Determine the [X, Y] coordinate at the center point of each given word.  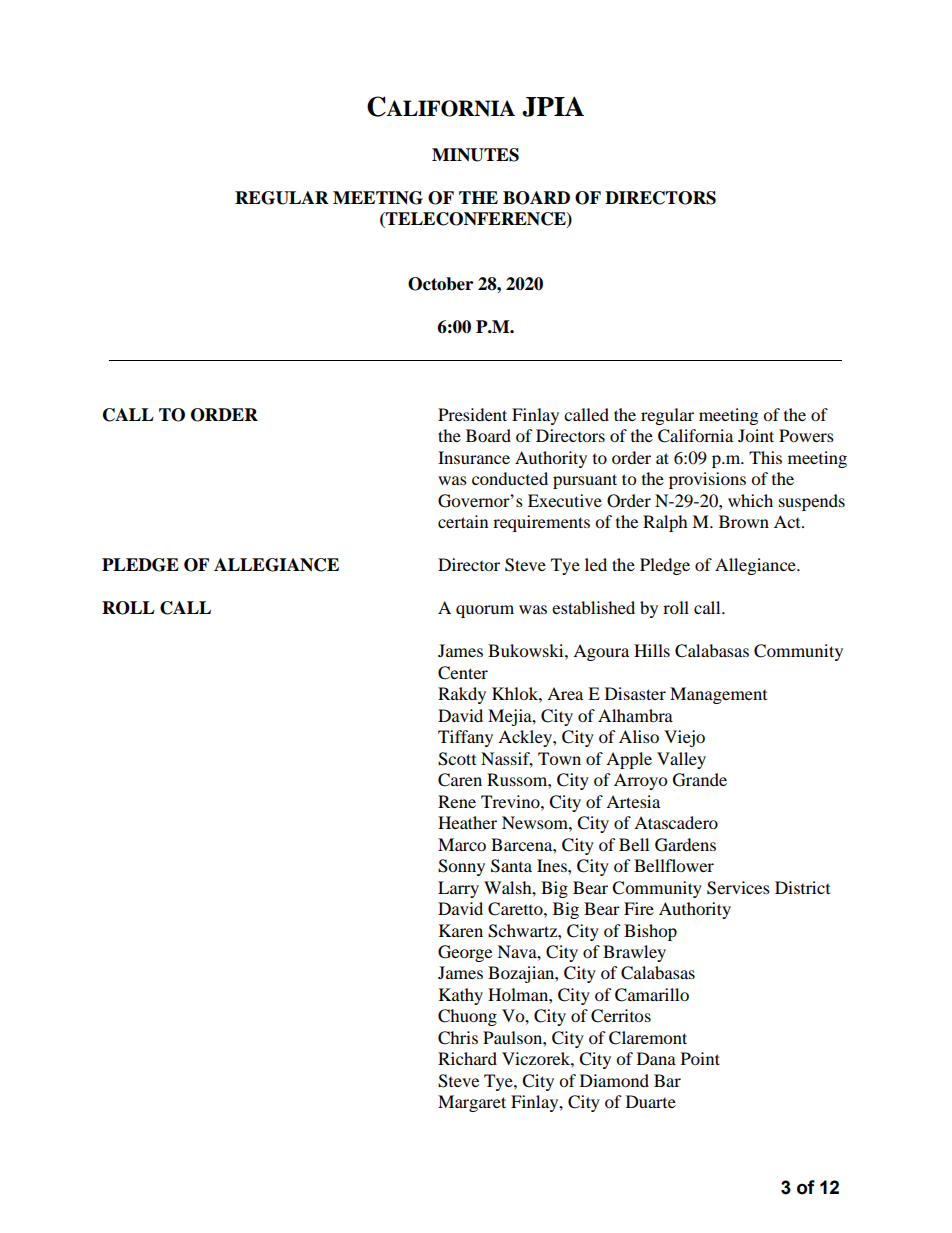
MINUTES [475, 155]
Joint [756, 435]
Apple [629, 760]
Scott [457, 759]
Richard [467, 1058]
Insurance [474, 457]
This [765, 457]
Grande [700, 780]
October [440, 284]
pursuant [585, 481]
